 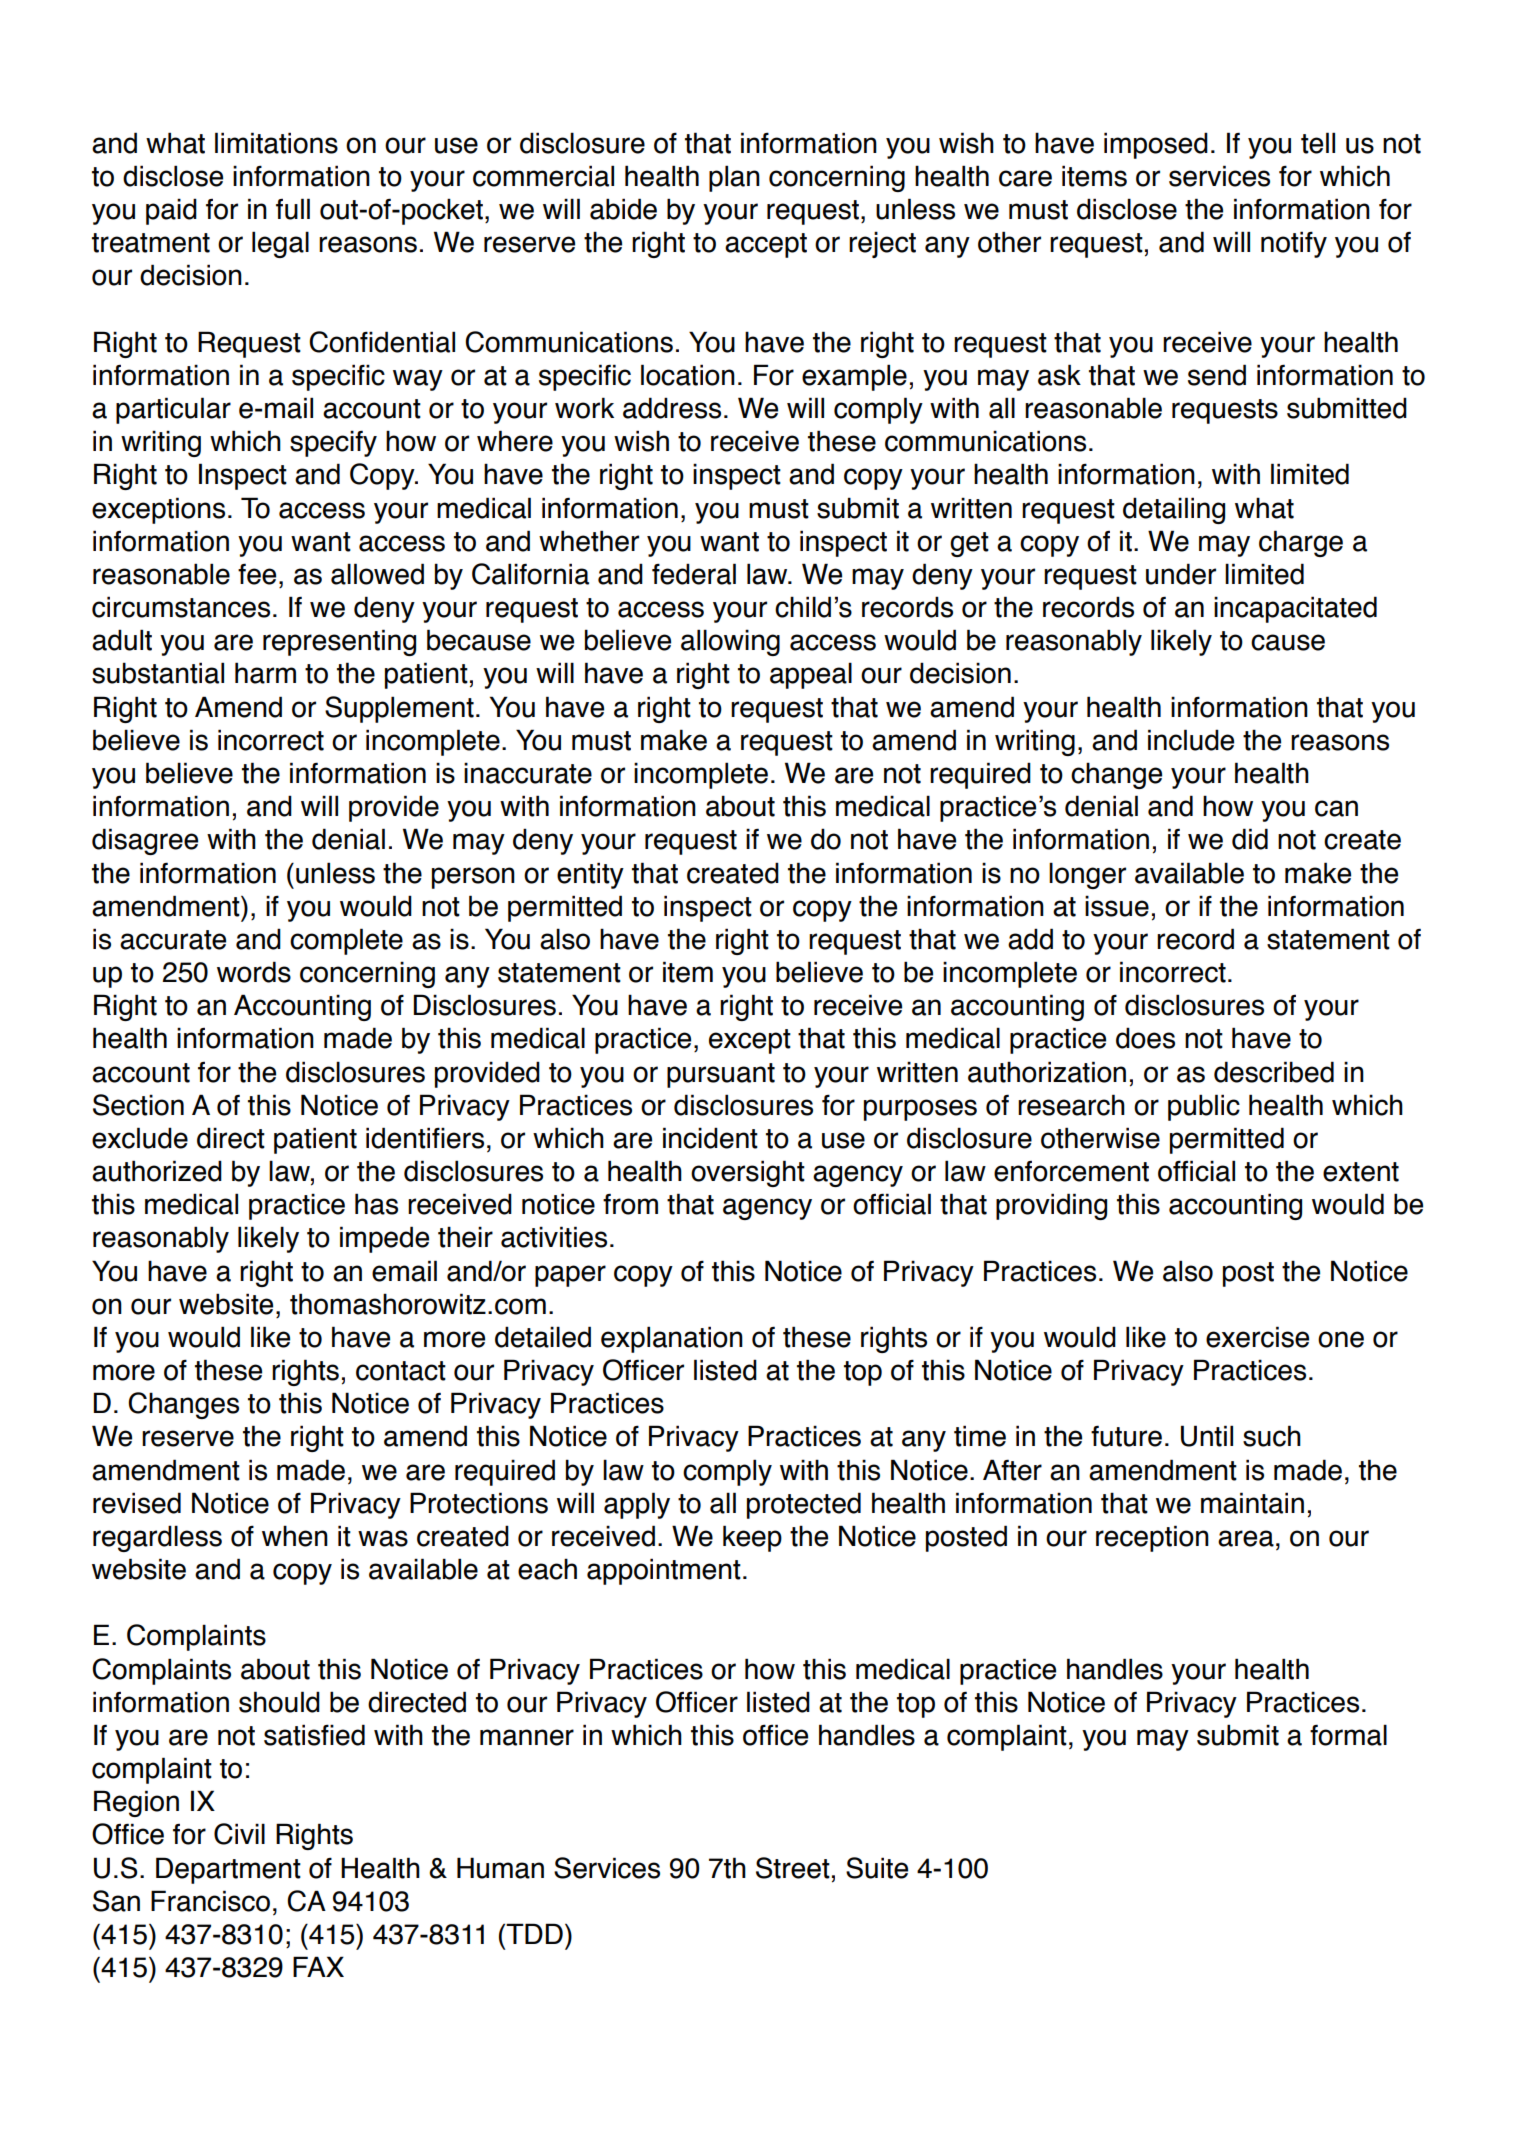 What do you see at coordinates (766, 245) in the screenshot?
I see `accept` at bounding box center [766, 245].
